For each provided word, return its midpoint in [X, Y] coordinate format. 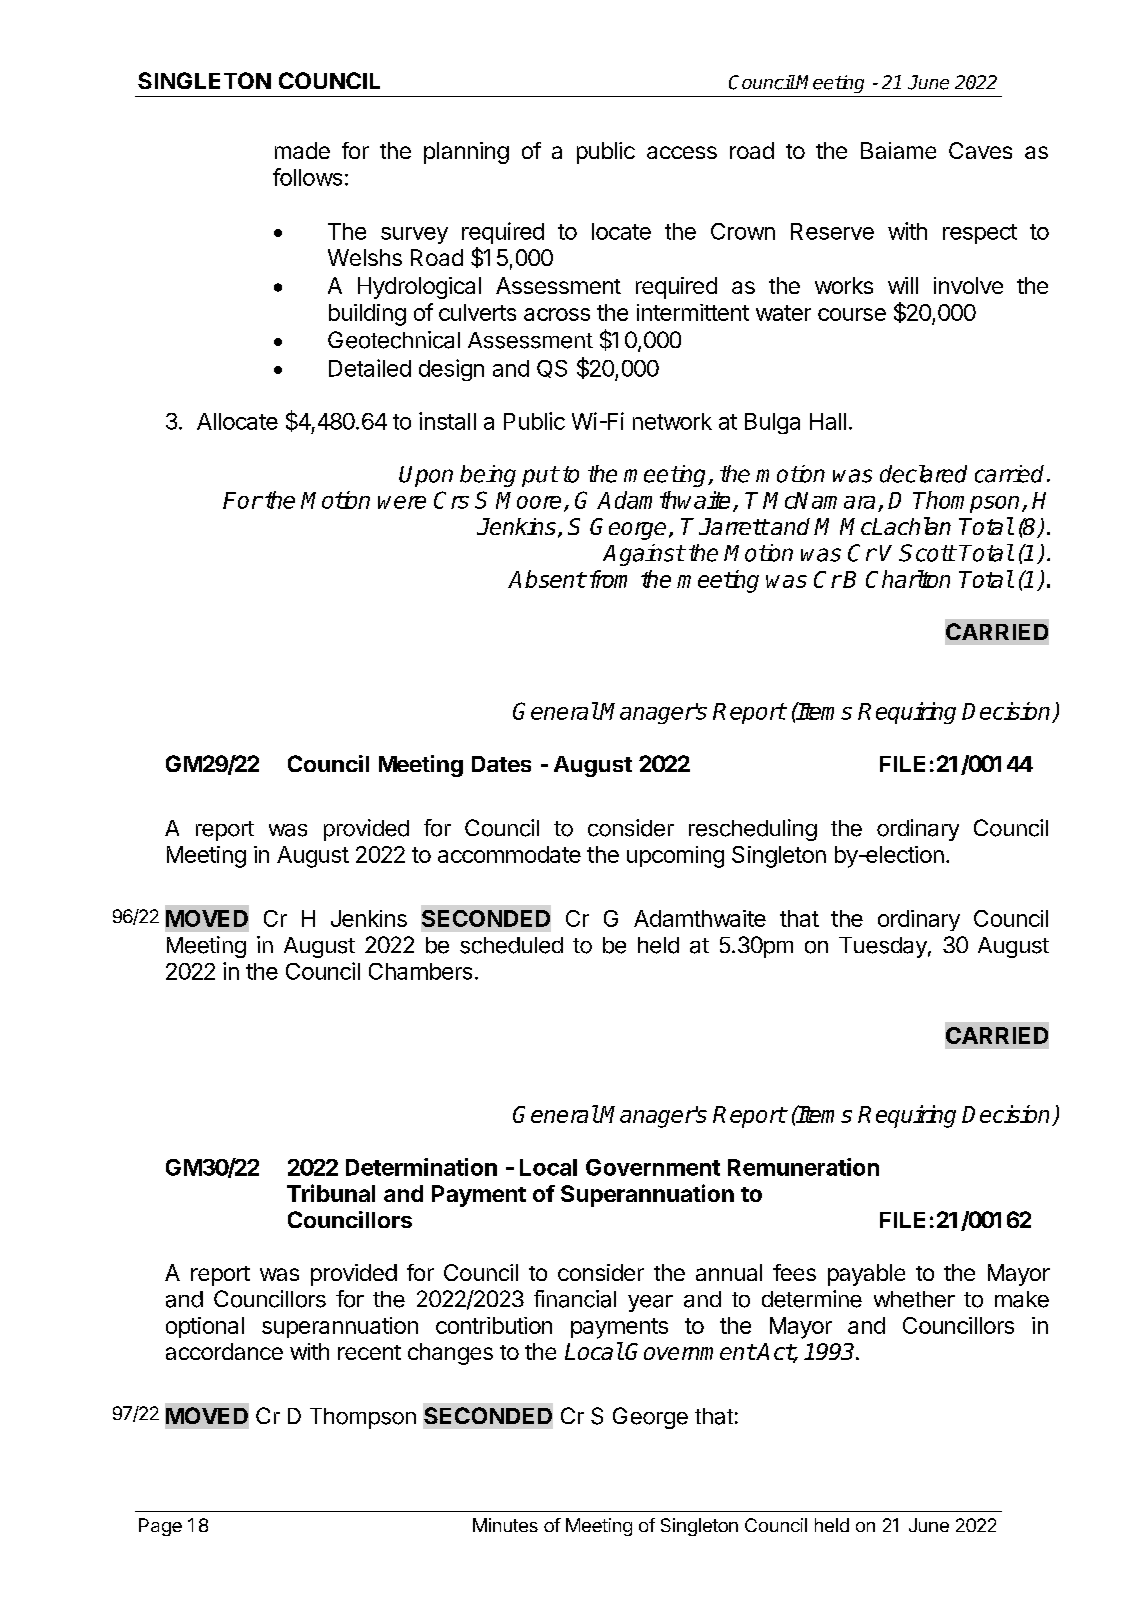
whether [914, 1299]
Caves [980, 150]
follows [307, 177]
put [540, 476]
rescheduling [753, 830]
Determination [421, 1167]
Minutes [505, 1525]
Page [160, 1527]
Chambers [420, 971]
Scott [927, 553]
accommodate [509, 854]
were [402, 502]
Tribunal [331, 1193]
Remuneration [803, 1167]
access [682, 152]
